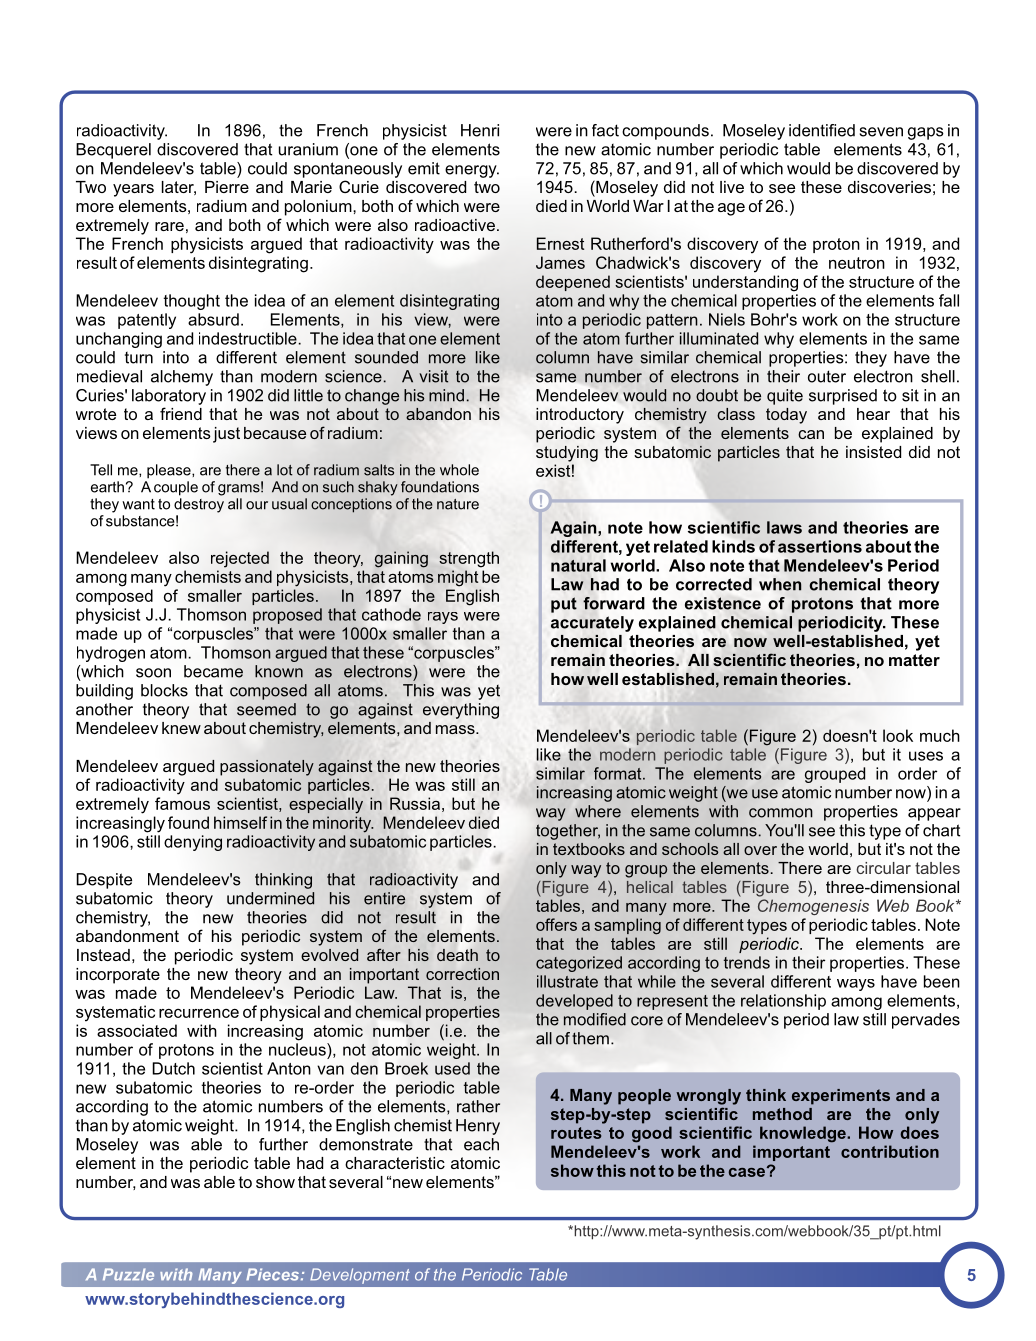 The width and height of the screenshot is (1036, 1341). Describe the element at coordinates (472, 171) in the screenshot. I see `energy` at that location.
